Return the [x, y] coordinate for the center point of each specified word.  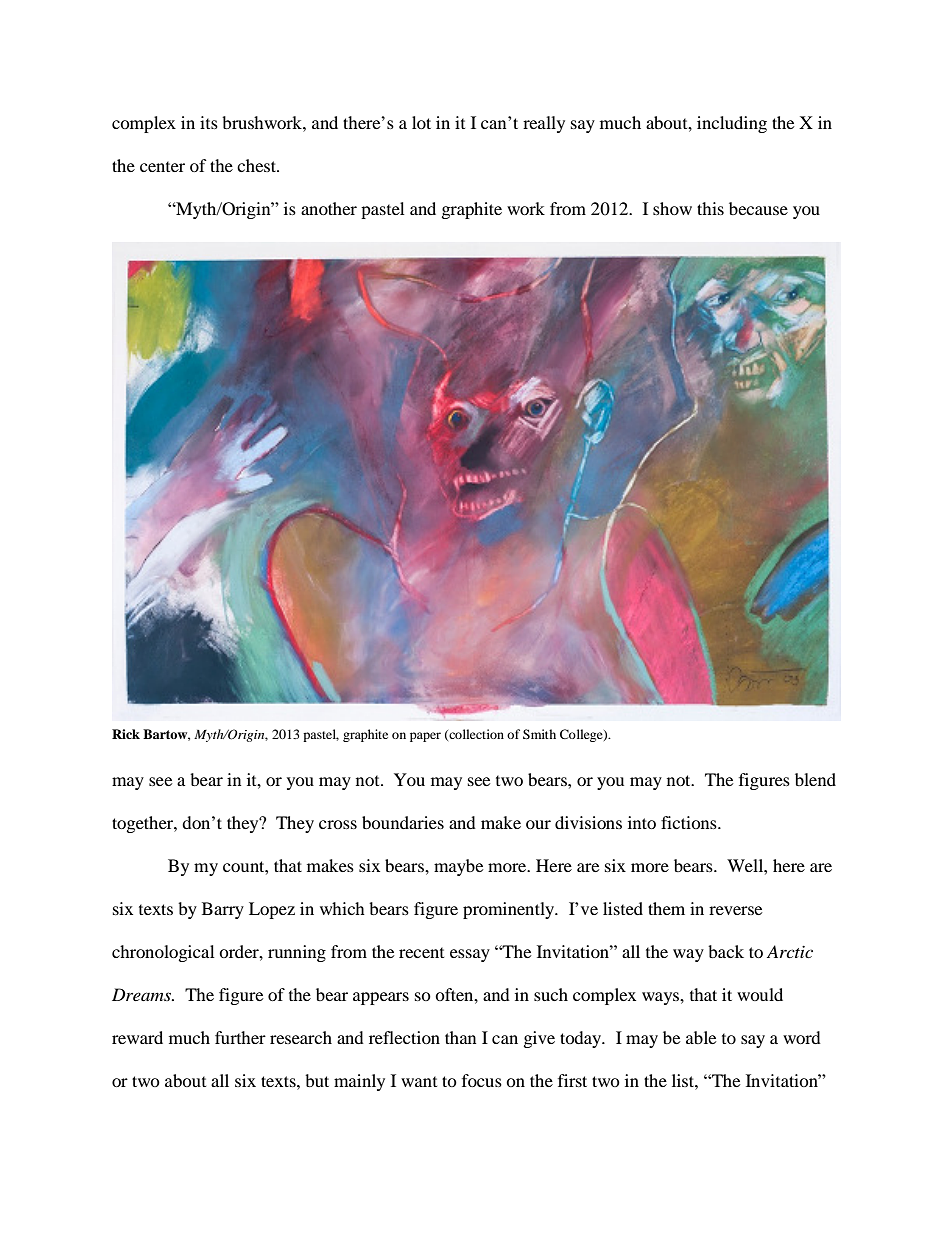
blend [815, 779]
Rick [126, 734]
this [710, 208]
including [732, 124]
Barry [223, 910]
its [209, 122]
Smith [539, 734]
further [240, 1037]
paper [425, 737]
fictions [690, 822]
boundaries [403, 822]
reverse [735, 910]
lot [421, 122]
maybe [458, 867]
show [672, 208]
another [329, 208]
